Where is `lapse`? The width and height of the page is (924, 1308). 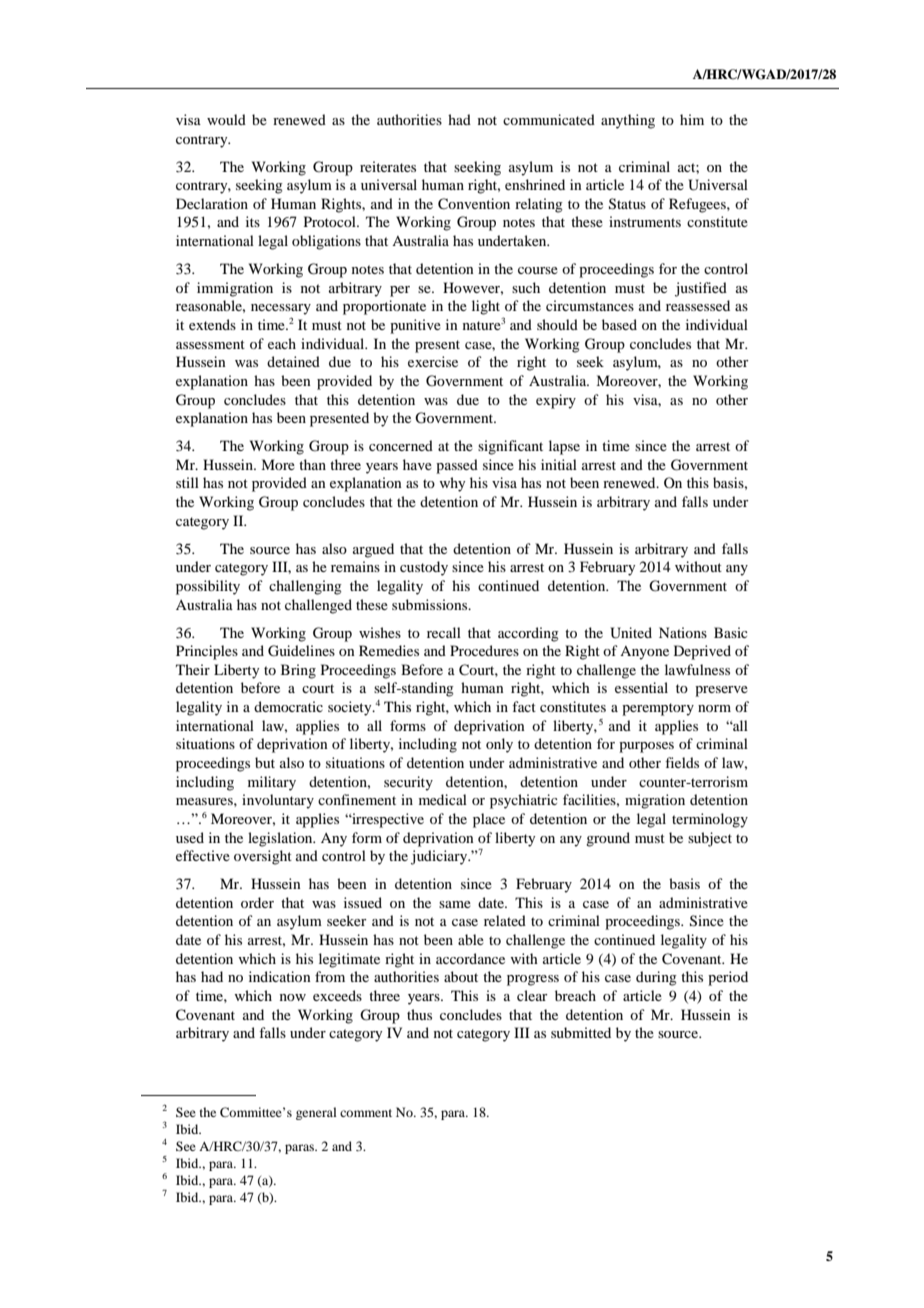 lapse is located at coordinates (564, 447).
